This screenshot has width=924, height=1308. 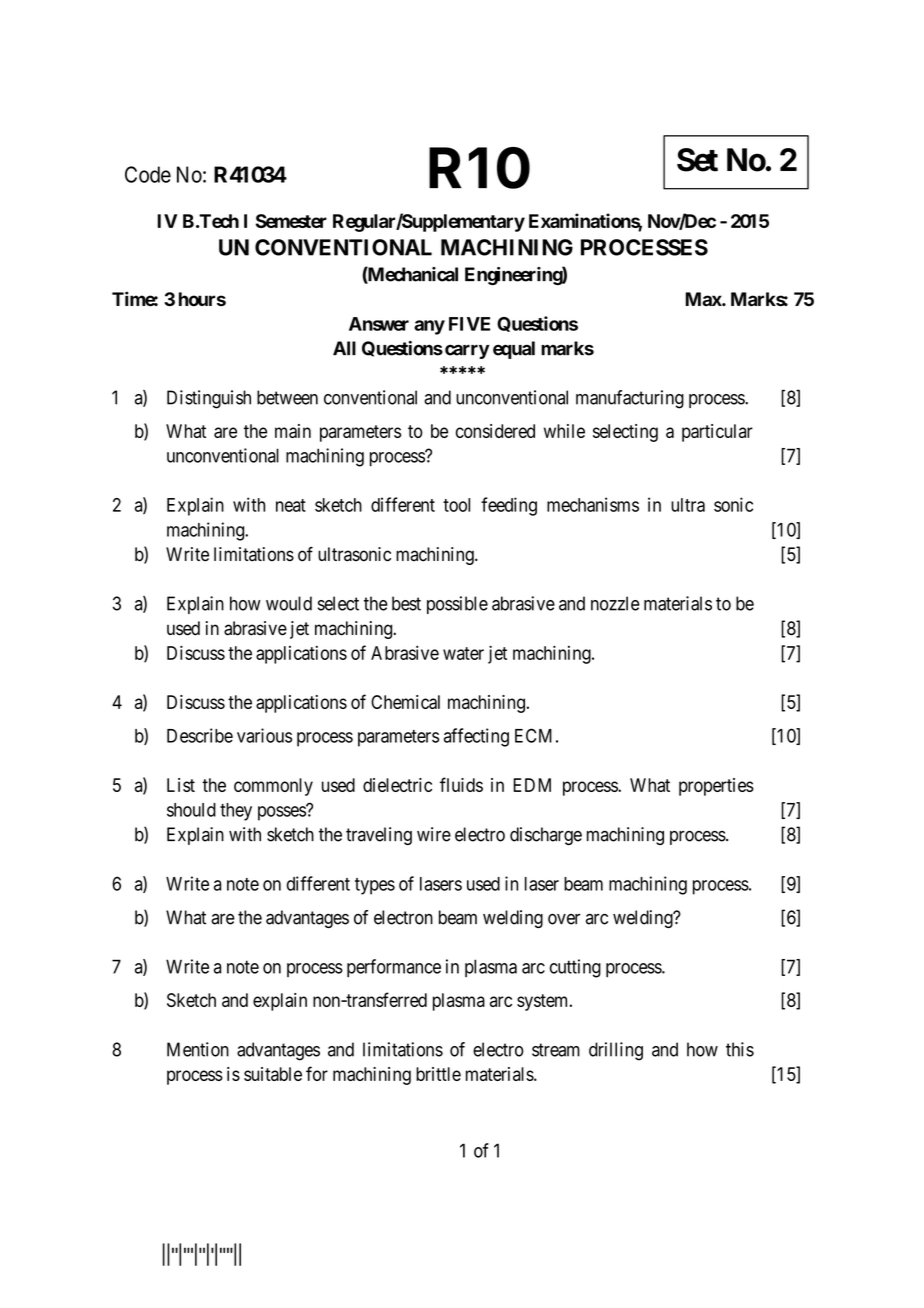 What do you see at coordinates (438, 1074) in the screenshot?
I see `brittle` at bounding box center [438, 1074].
